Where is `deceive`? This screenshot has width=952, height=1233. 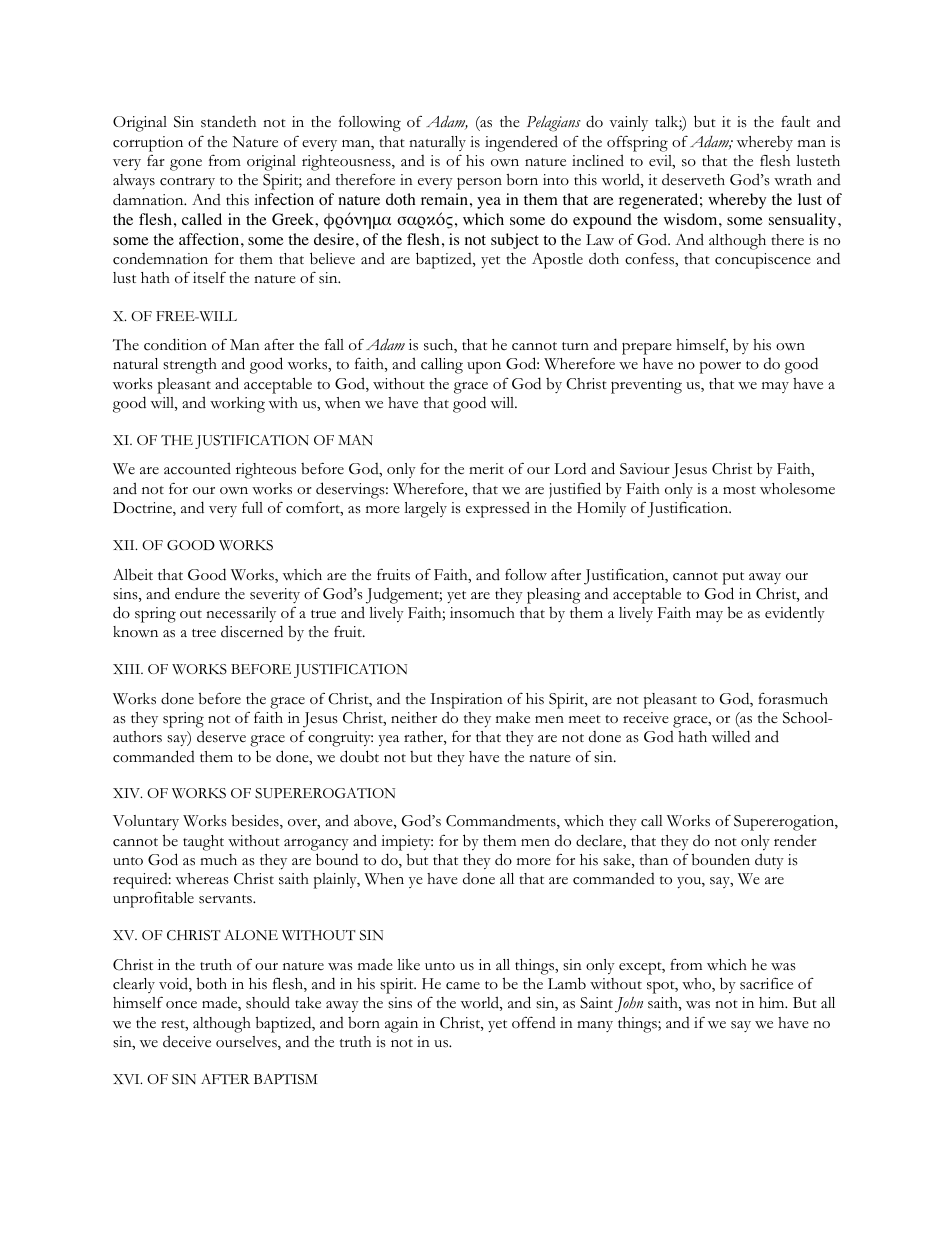 deceive is located at coordinates (187, 1041).
